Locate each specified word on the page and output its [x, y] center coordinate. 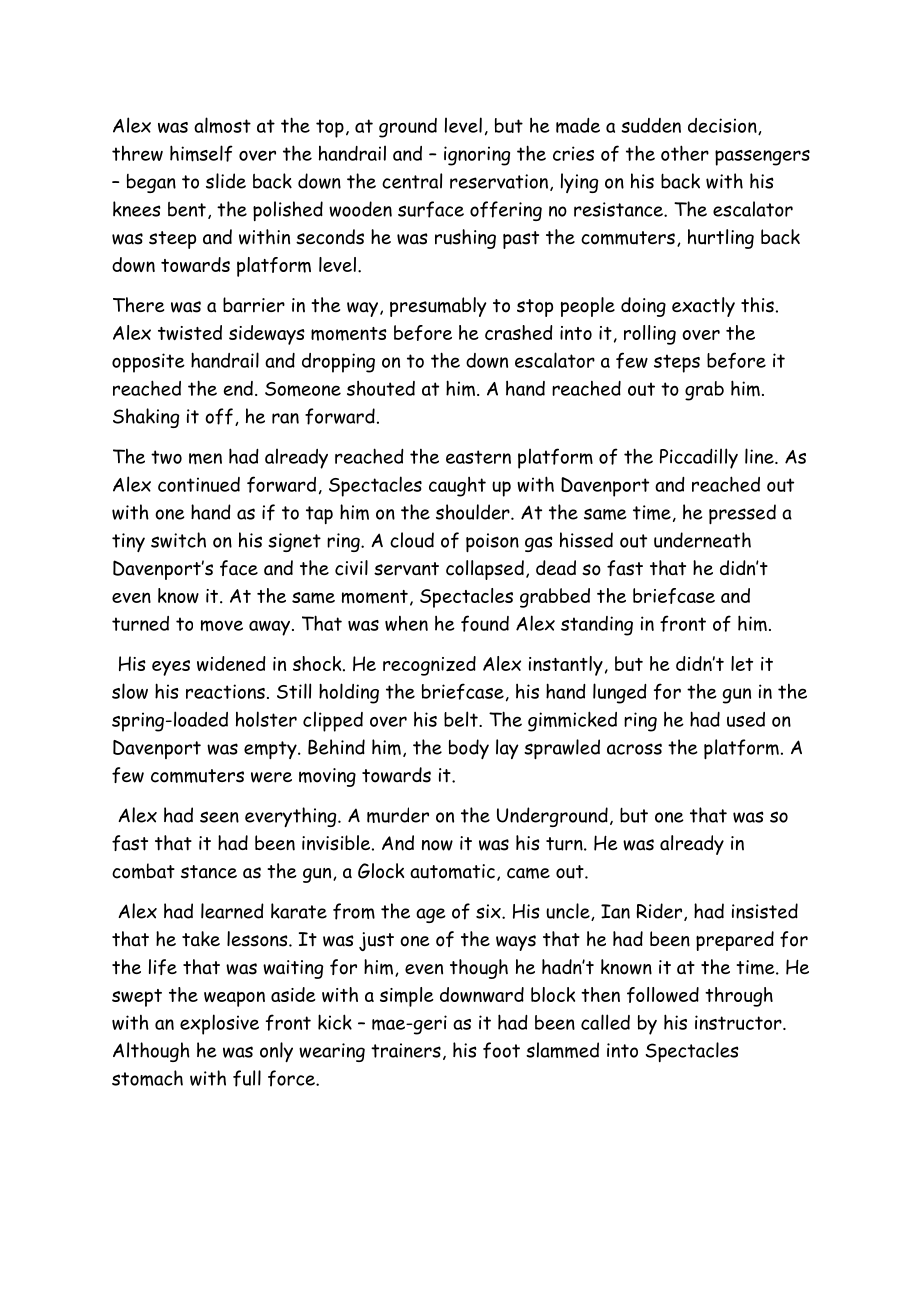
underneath [702, 540]
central [412, 181]
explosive [219, 1024]
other [685, 153]
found [485, 623]
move [222, 626]
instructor [739, 1022]
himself [201, 153]
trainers [406, 1050]
